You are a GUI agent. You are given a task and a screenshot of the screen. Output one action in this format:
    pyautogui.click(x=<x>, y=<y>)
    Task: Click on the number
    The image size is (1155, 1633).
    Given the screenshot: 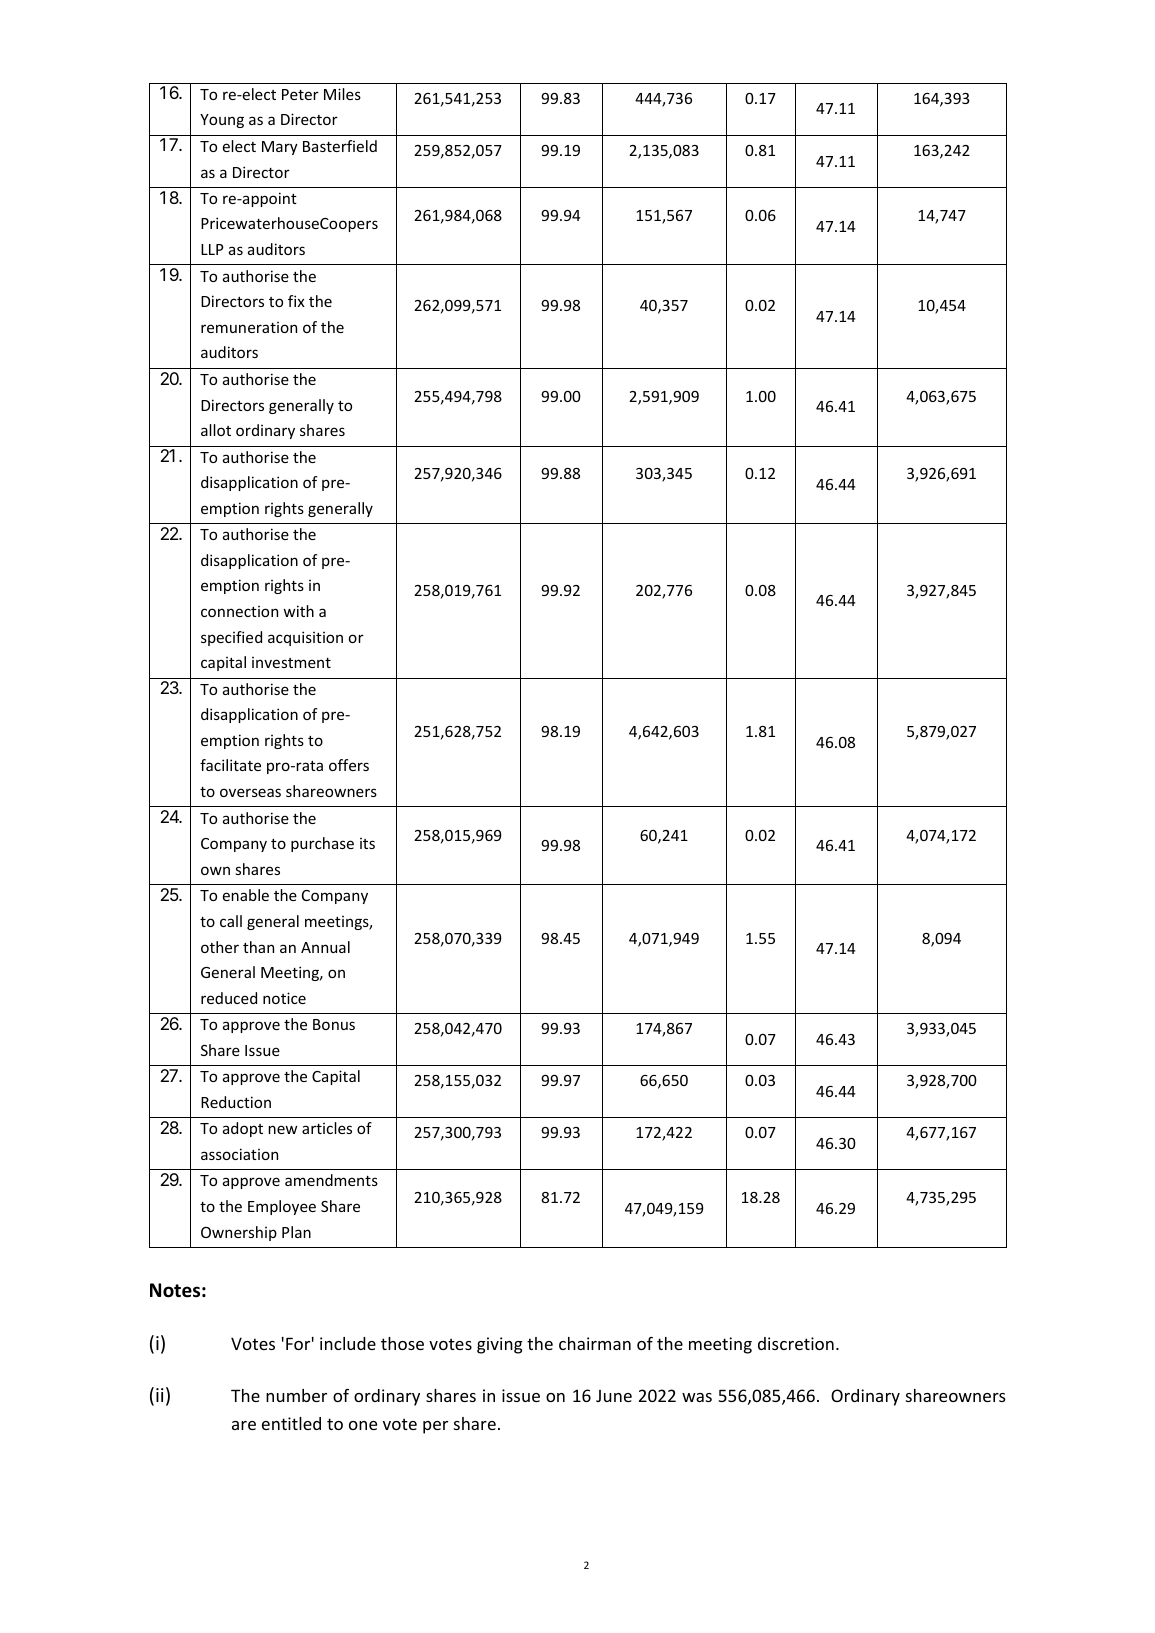 What is the action you would take?
    pyautogui.click(x=296, y=1395)
